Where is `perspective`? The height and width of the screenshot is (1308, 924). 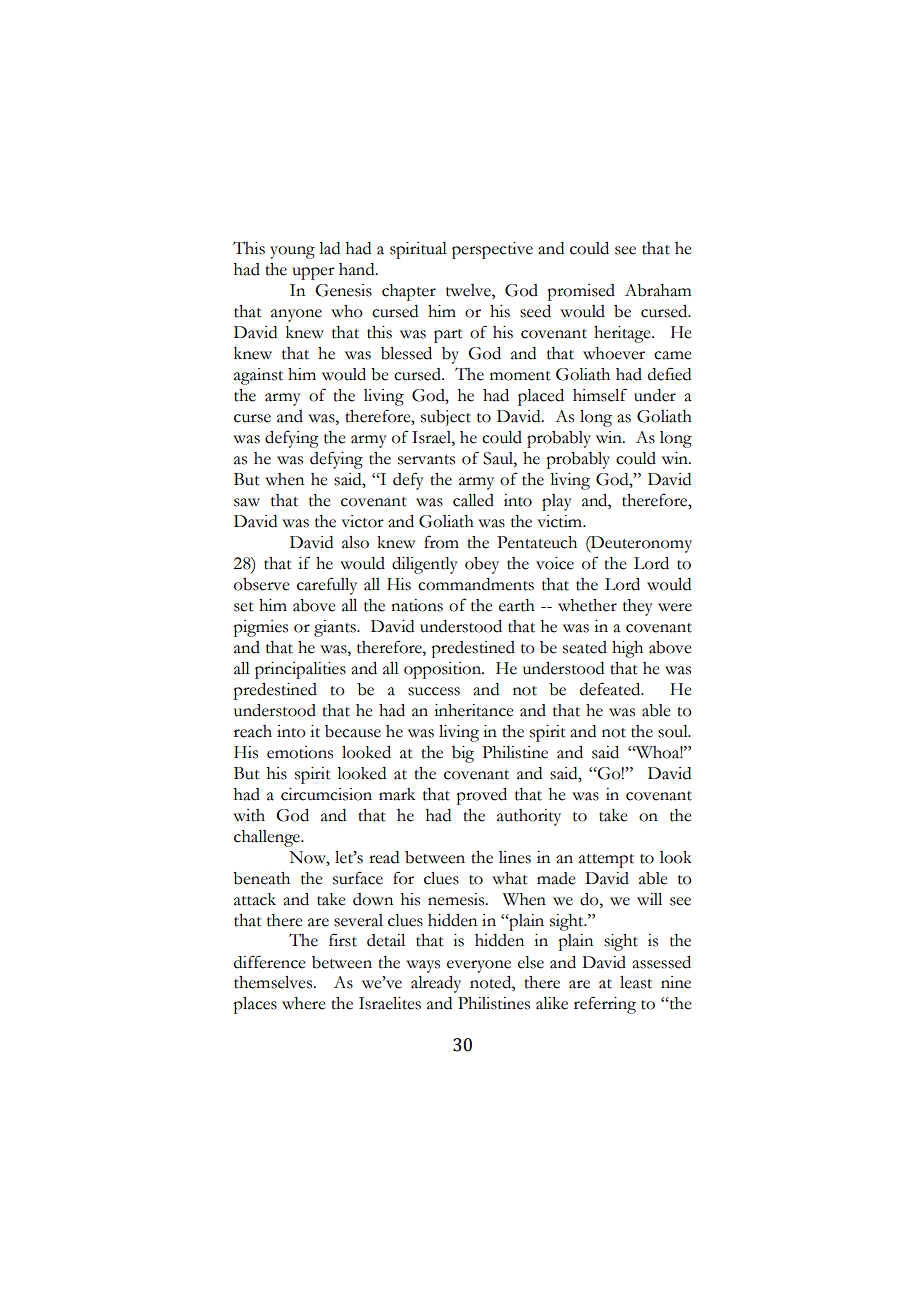 perspective is located at coordinates (492, 250).
